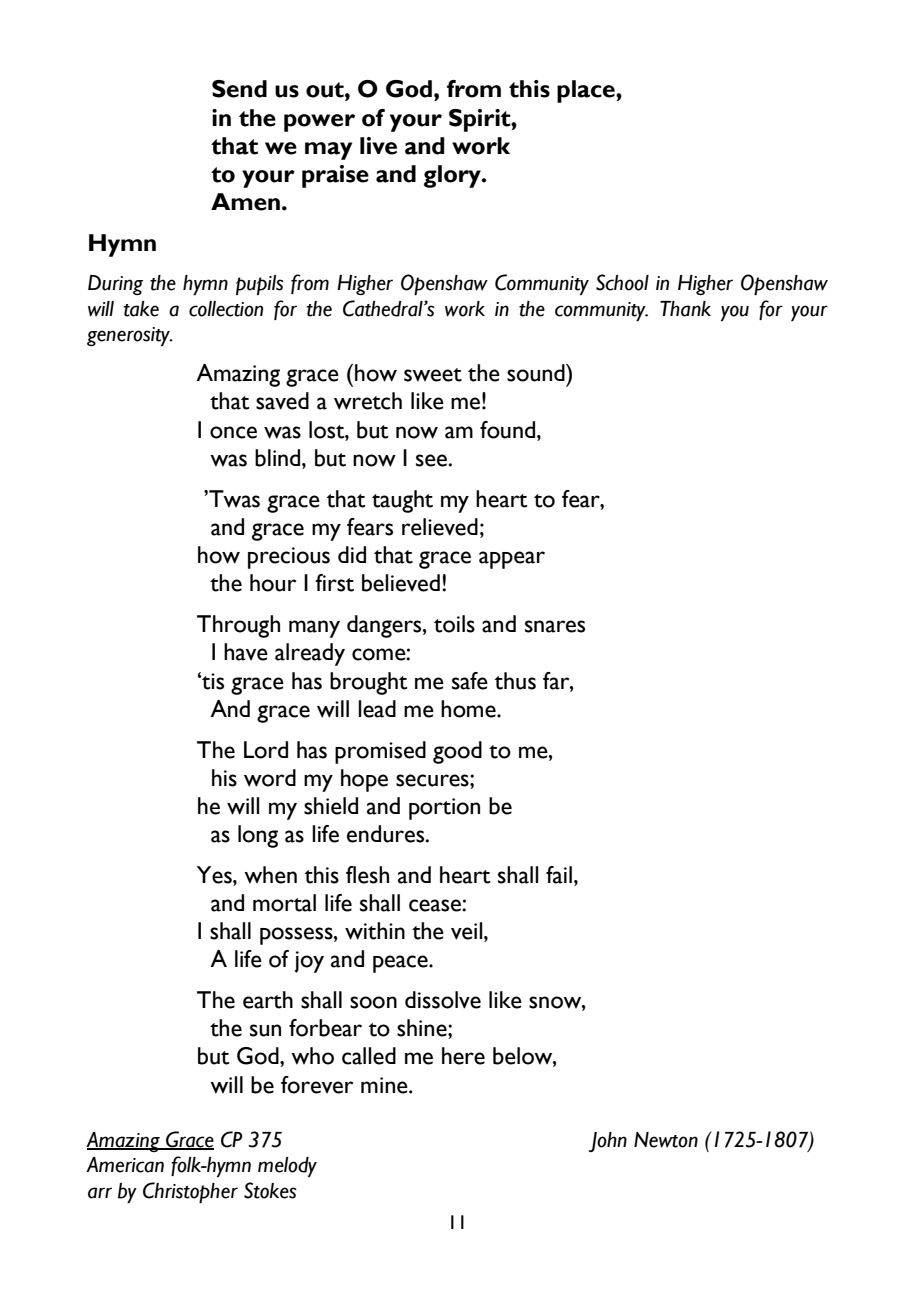  Describe the element at coordinates (190, 1192) in the screenshot. I see `Christopher` at that location.
